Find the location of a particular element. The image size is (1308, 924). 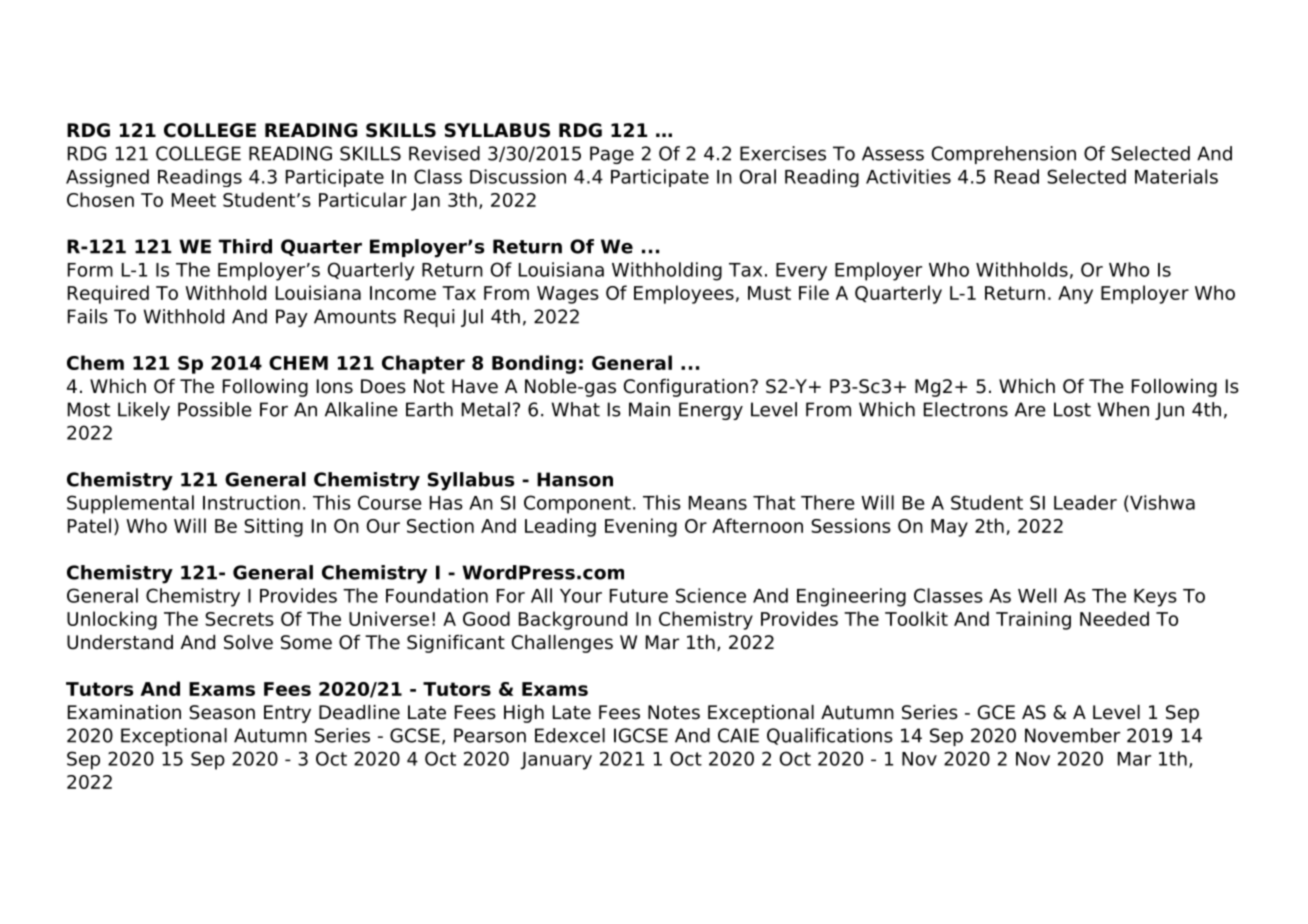

Leader is located at coordinates (1085, 502).
